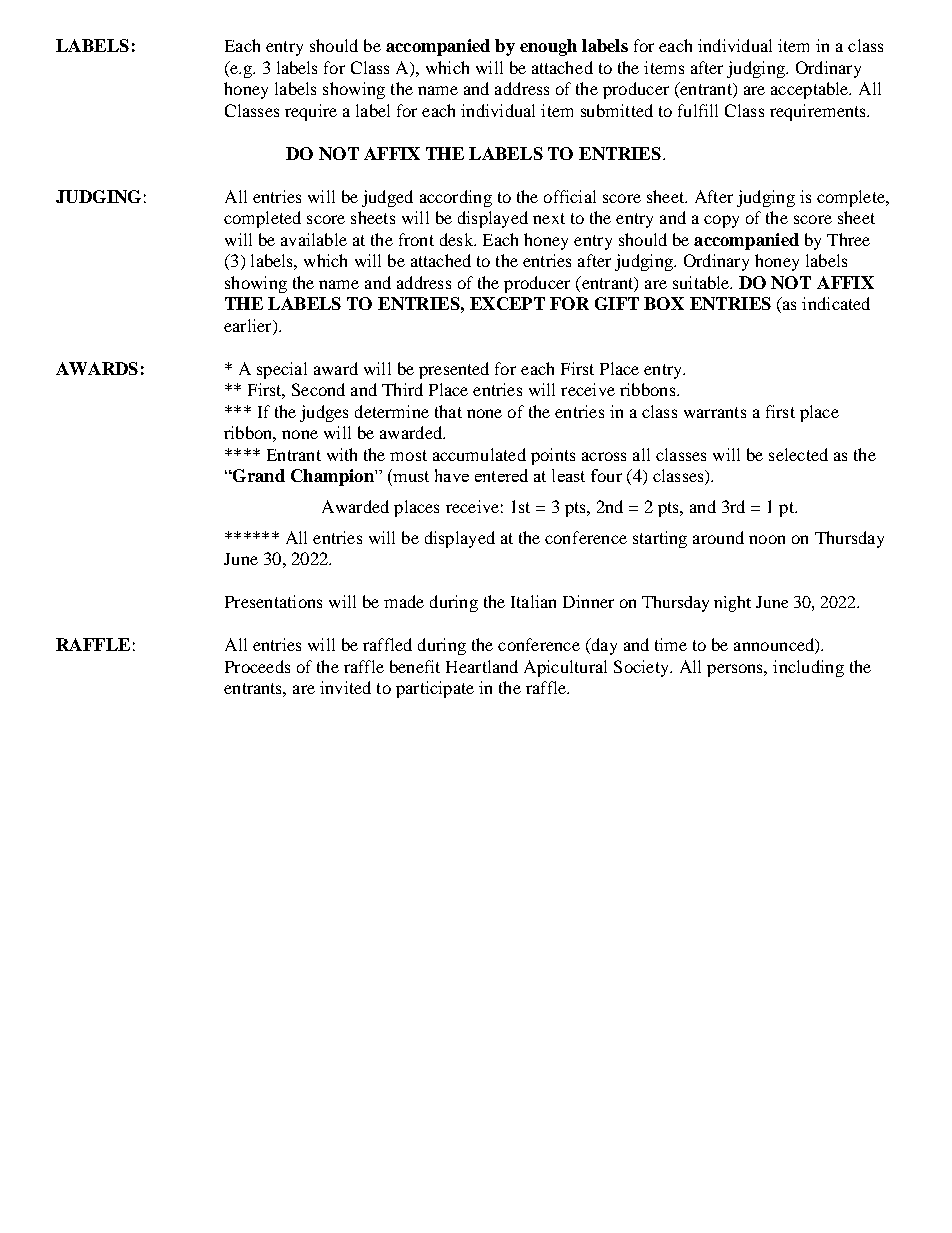  I want to click on copy, so click(721, 221).
